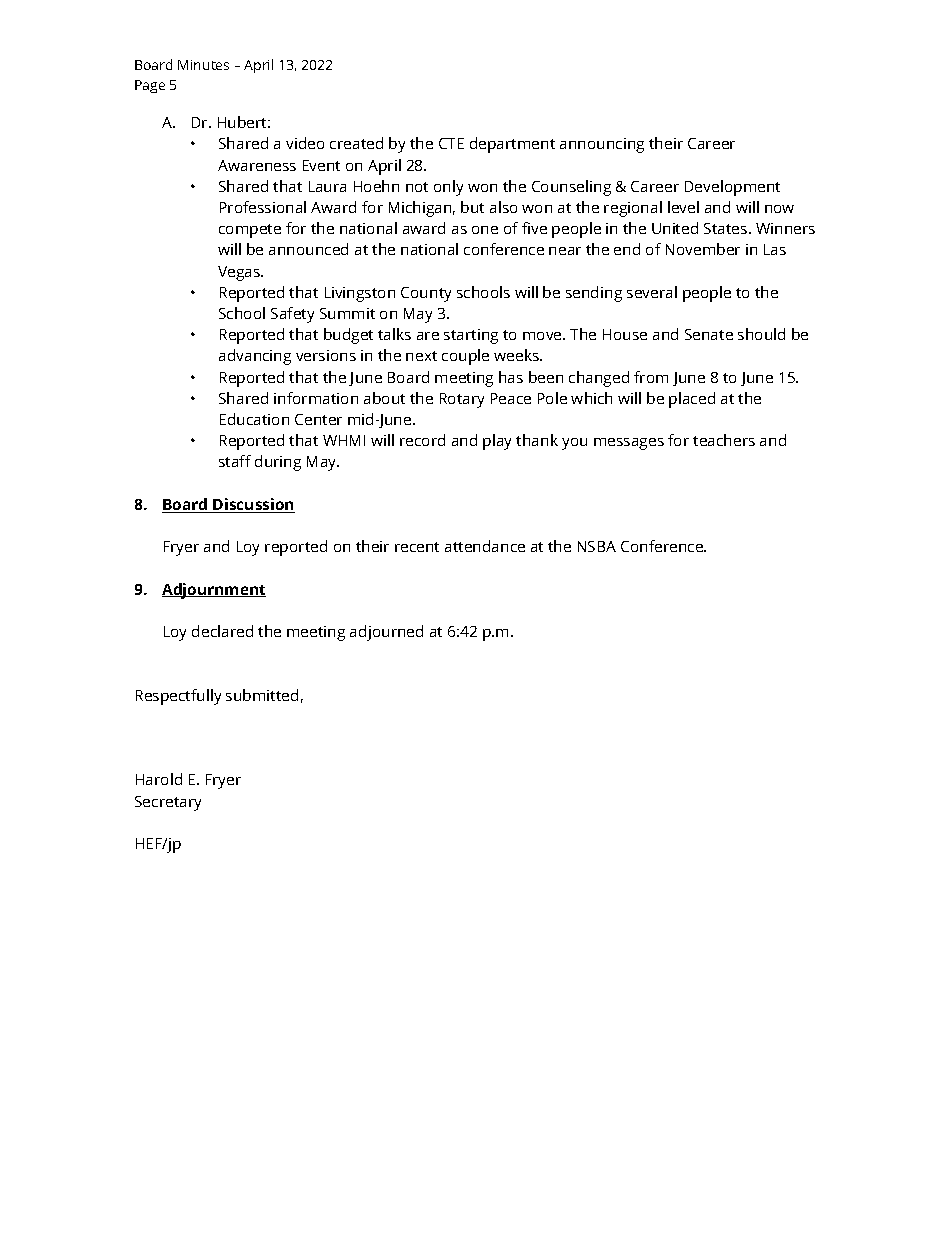 This screenshot has width=952, height=1233. I want to click on Discussion, so click(253, 505).
